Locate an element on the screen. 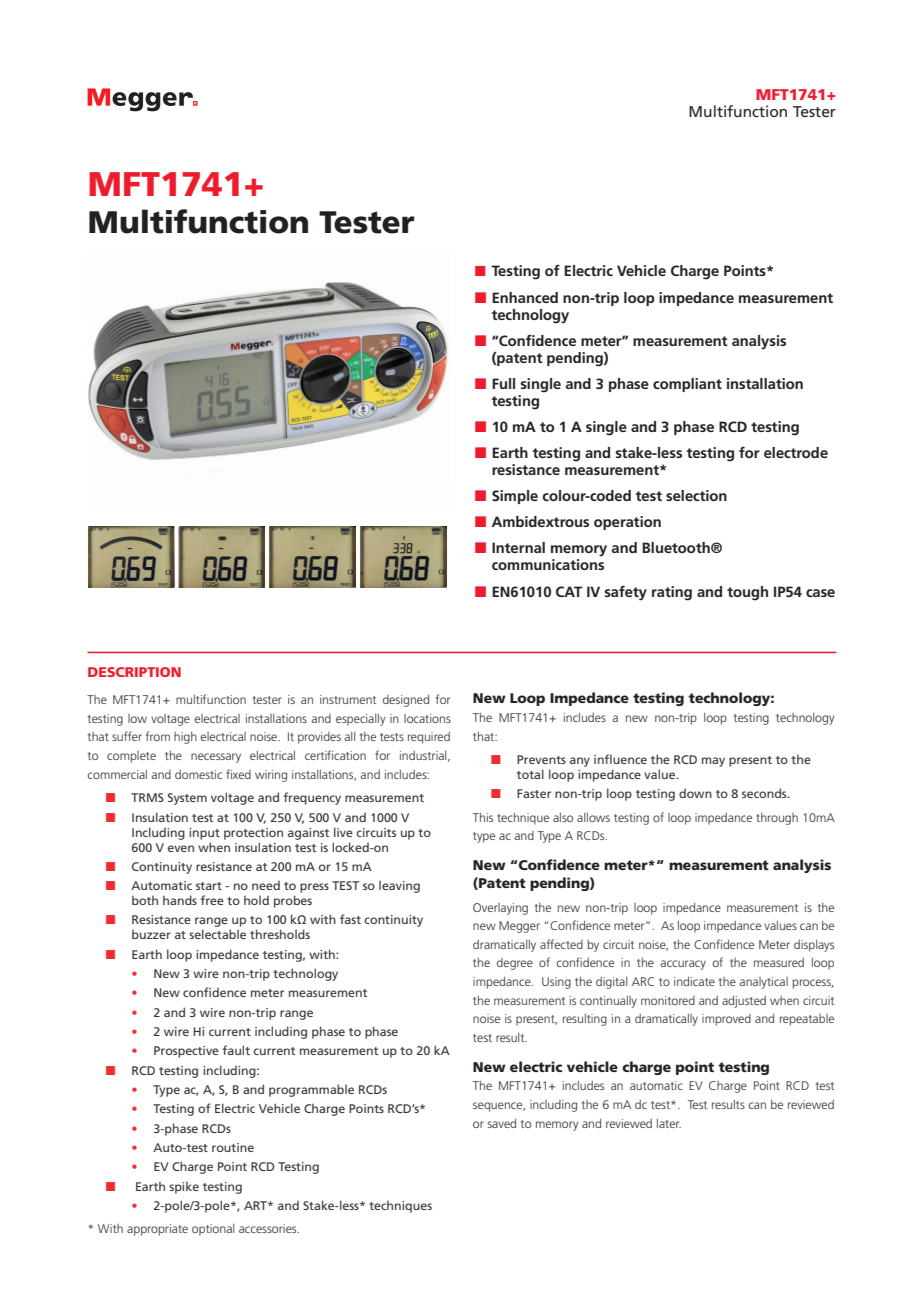  compliant is located at coordinates (687, 385).
